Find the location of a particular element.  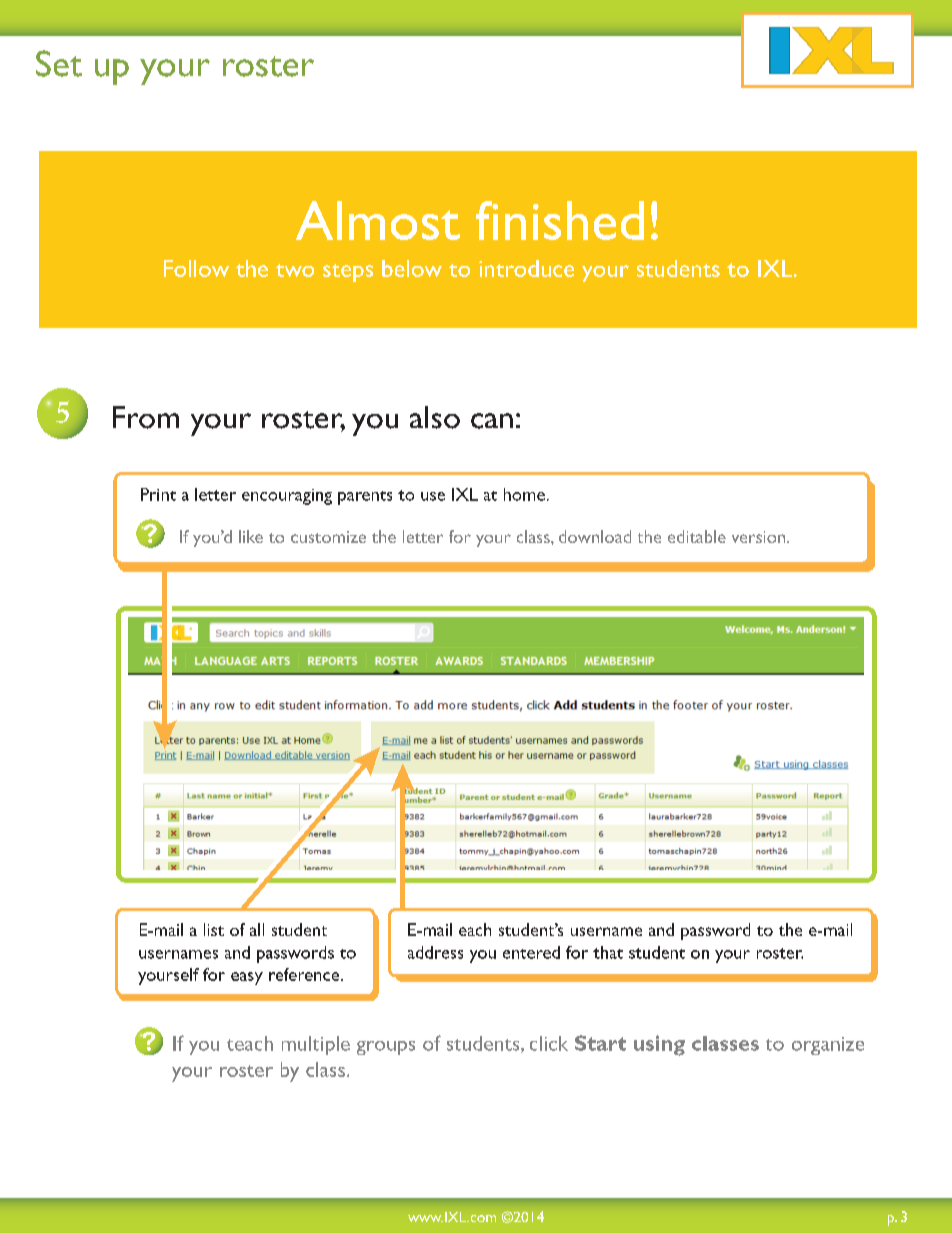

groups is located at coordinates (386, 1048).
